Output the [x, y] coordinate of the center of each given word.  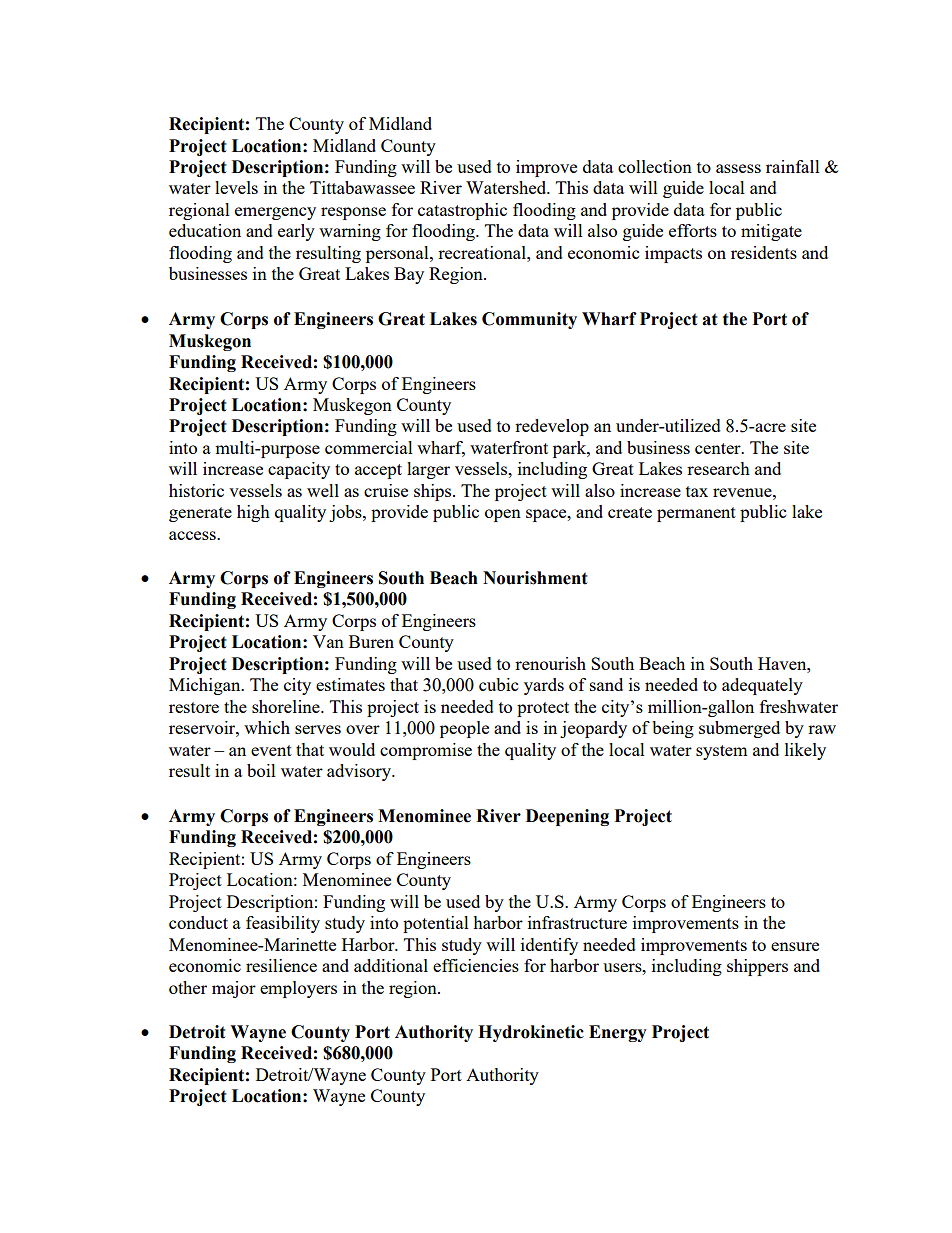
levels [236, 187]
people [464, 729]
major [234, 989]
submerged [739, 729]
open [503, 515]
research [718, 468]
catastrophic [462, 211]
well [323, 490]
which [267, 727]
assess [738, 168]
